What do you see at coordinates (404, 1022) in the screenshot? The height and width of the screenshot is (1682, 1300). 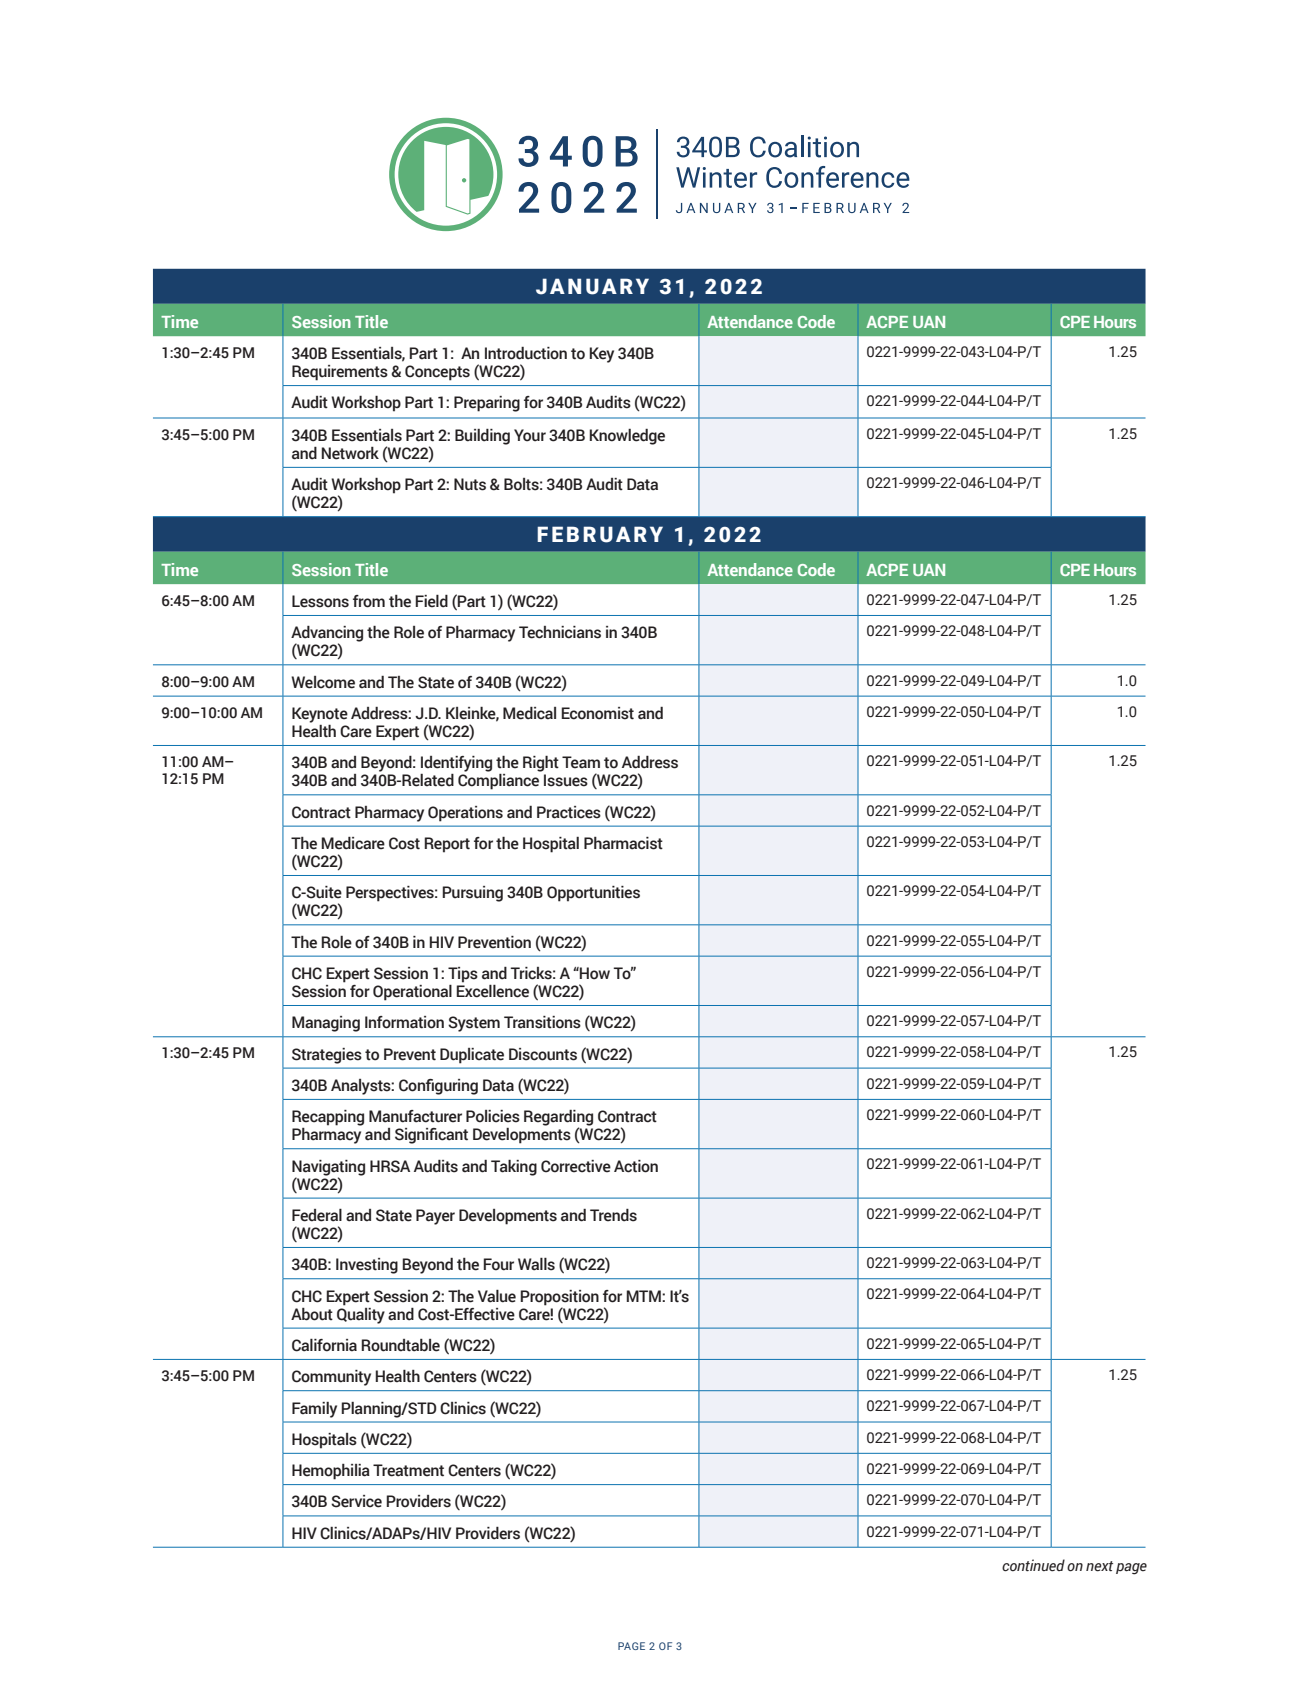 I see `Information` at bounding box center [404, 1022].
